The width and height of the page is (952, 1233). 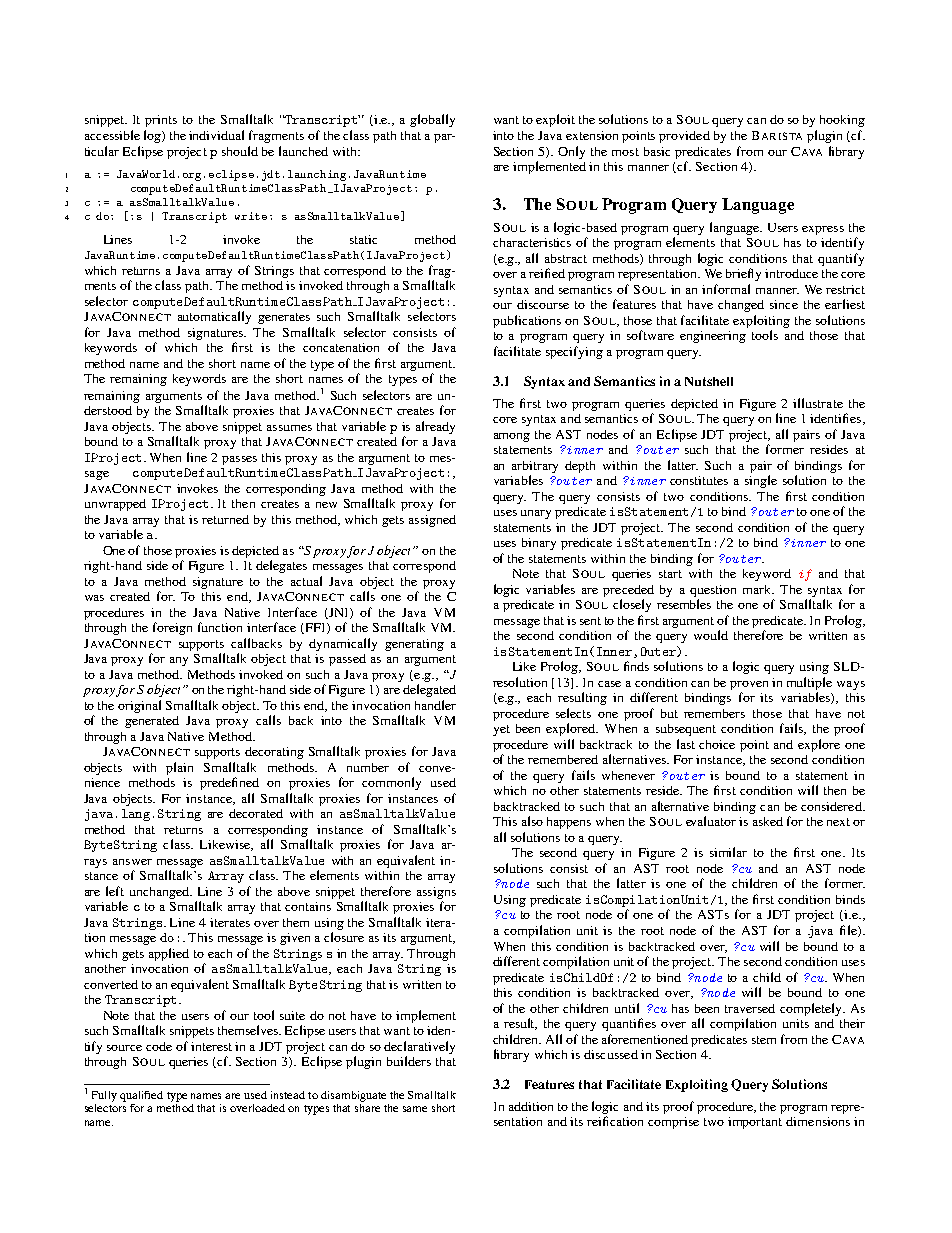 What do you see at coordinates (709, 381) in the page?
I see `Nutshell` at bounding box center [709, 381].
